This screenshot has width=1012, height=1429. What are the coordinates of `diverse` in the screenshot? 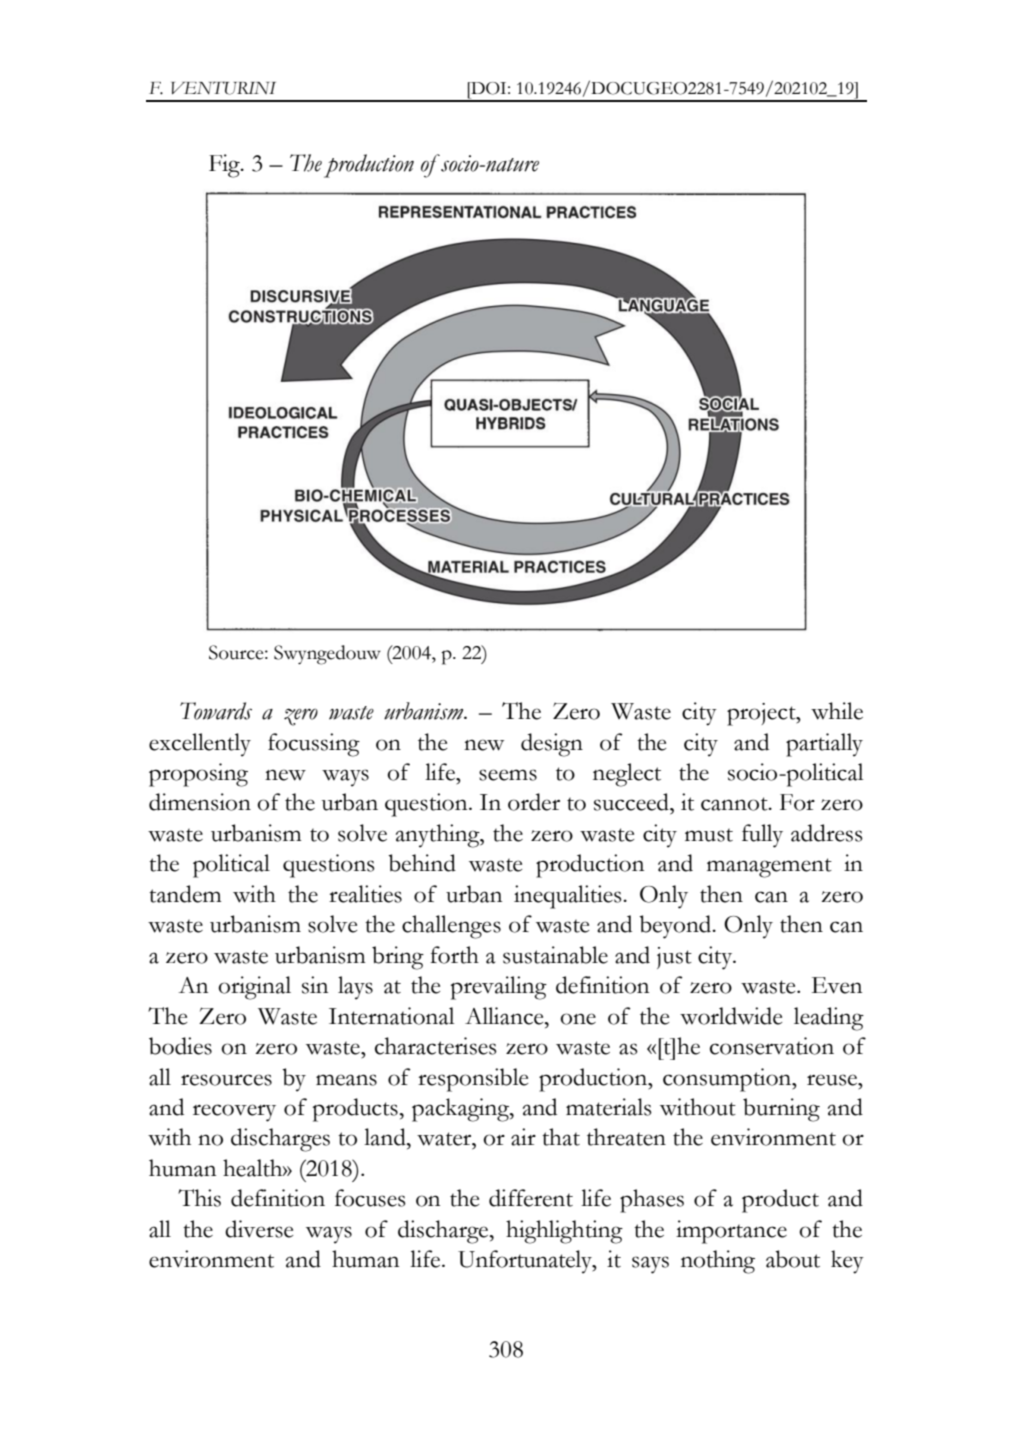 It's located at (259, 1229).
